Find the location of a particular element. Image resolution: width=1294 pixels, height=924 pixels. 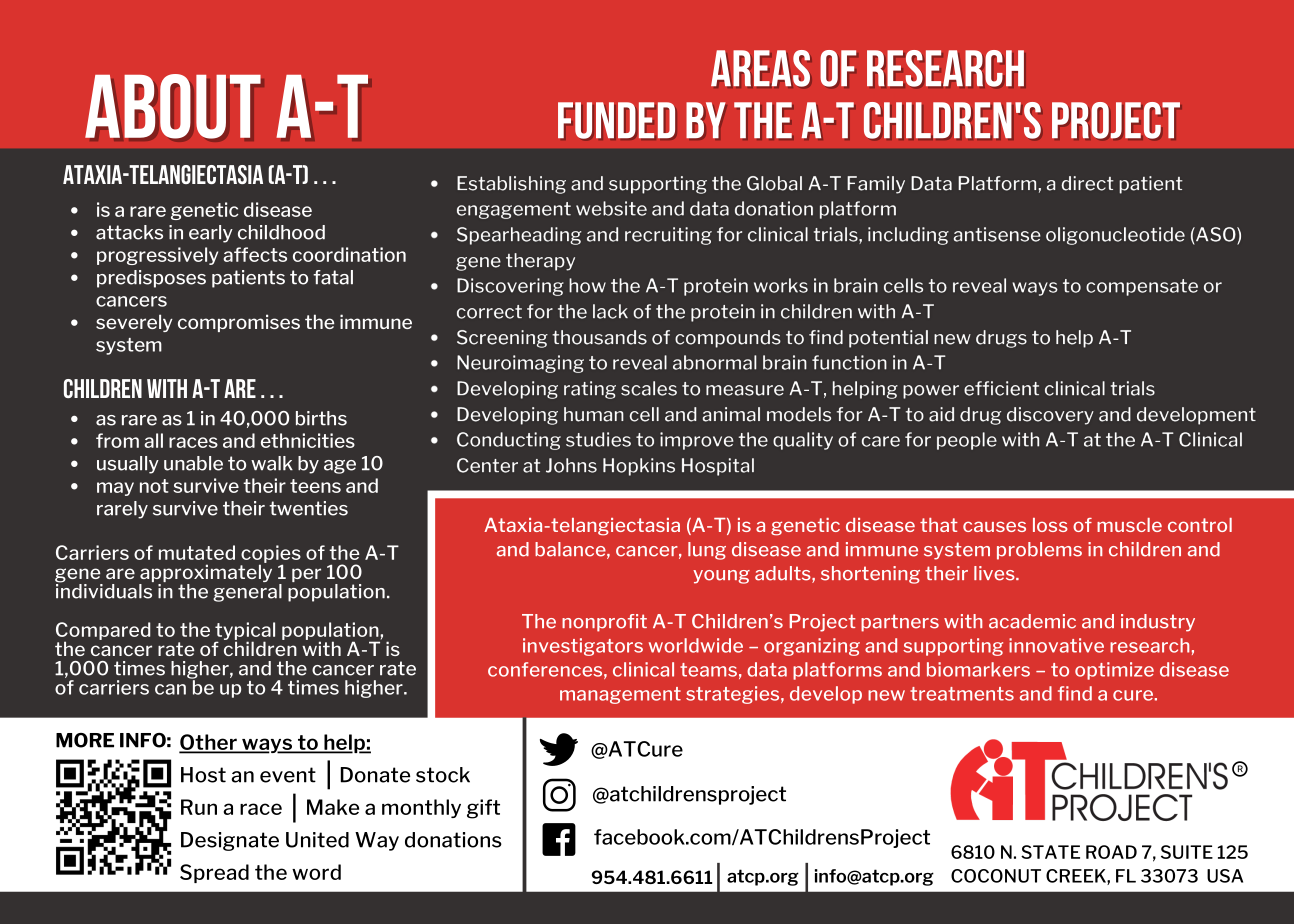

clinical is located at coordinates (643, 669).
